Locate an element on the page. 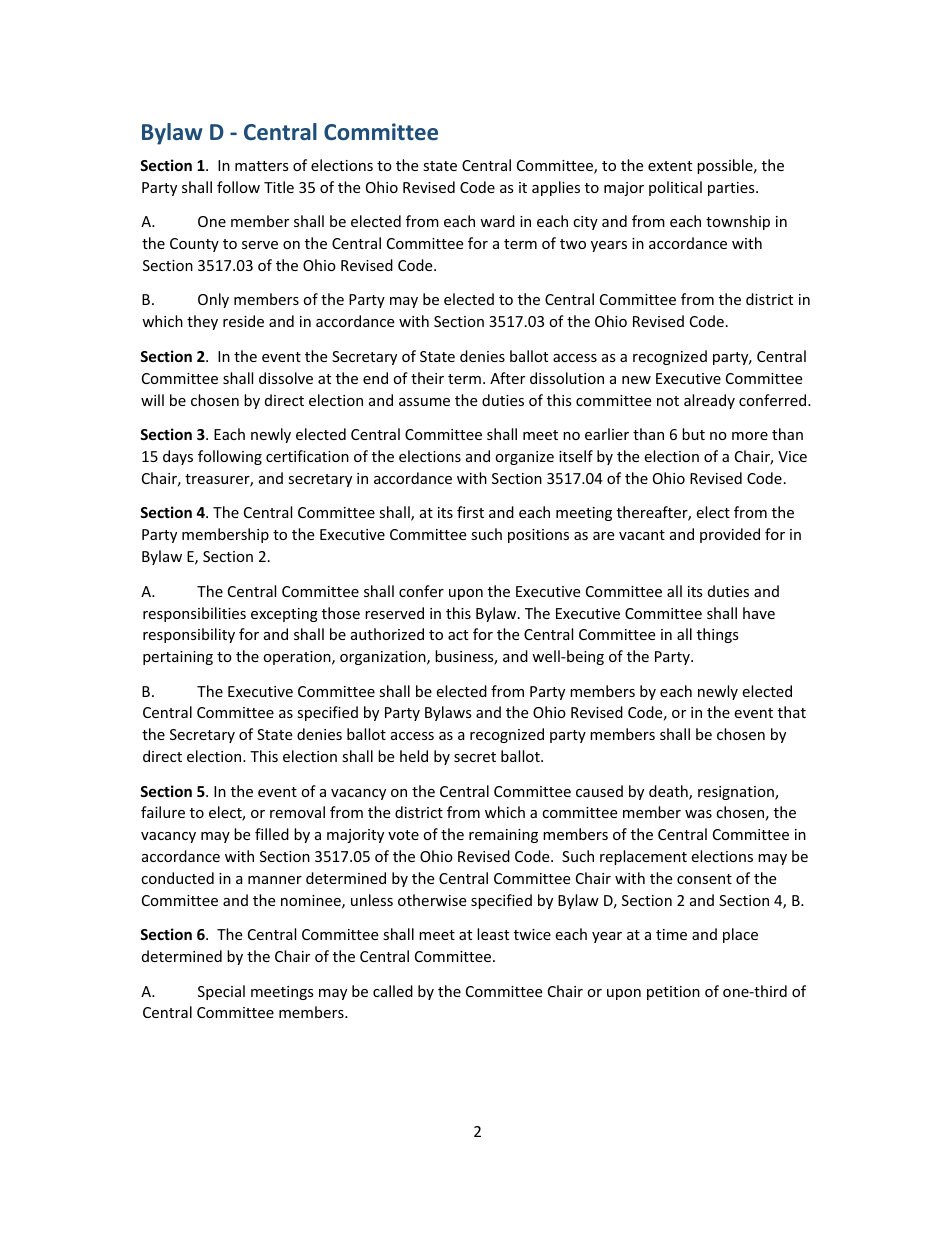 Image resolution: width=952 pixels, height=1233 pixels. already is located at coordinates (709, 401).
